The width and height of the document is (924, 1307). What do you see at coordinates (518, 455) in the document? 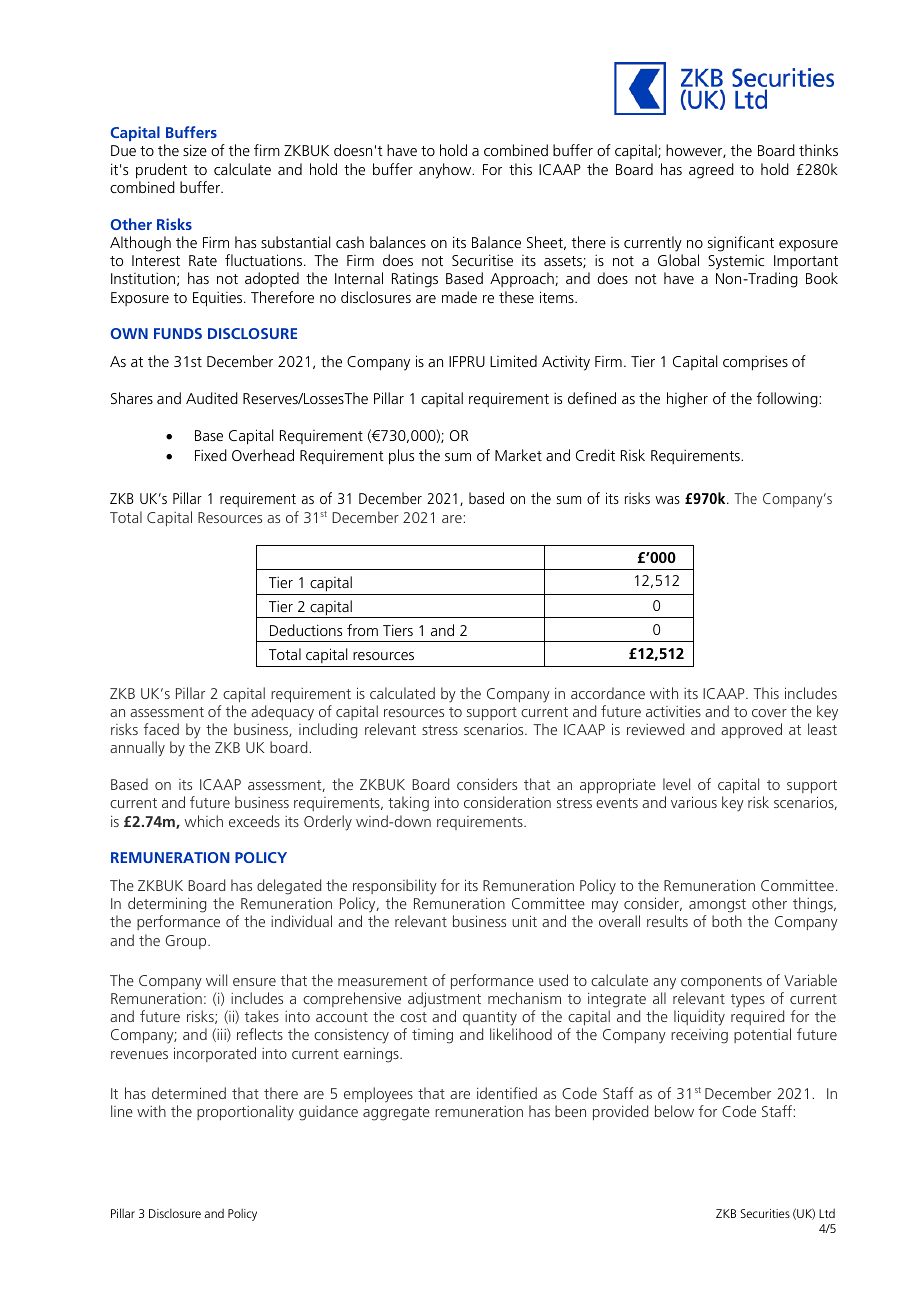
I see `Market` at bounding box center [518, 455].
